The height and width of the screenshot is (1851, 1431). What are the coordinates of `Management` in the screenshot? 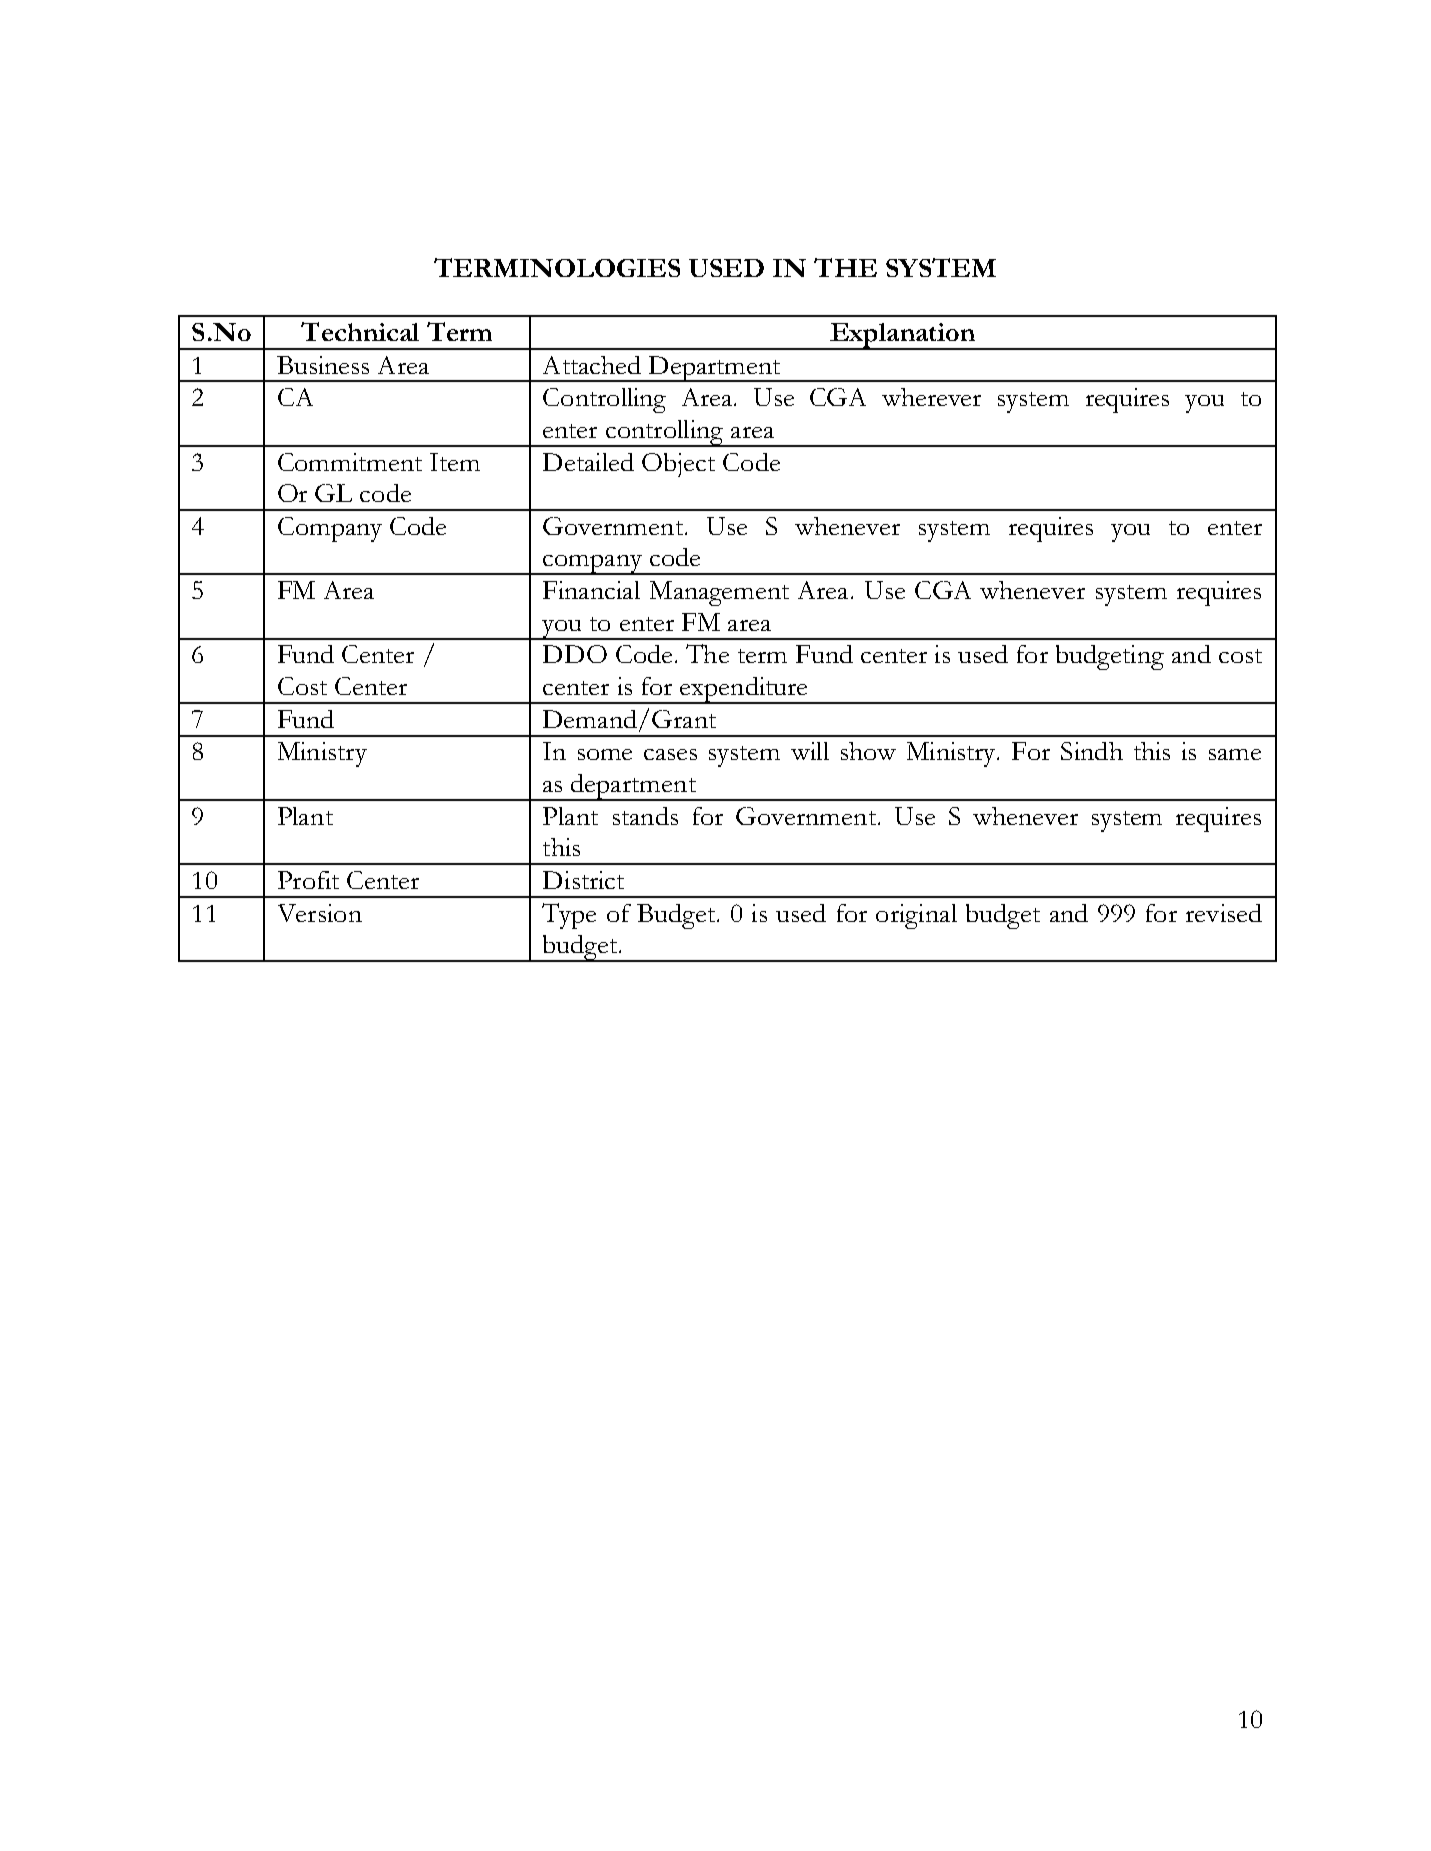 It's located at (719, 593).
